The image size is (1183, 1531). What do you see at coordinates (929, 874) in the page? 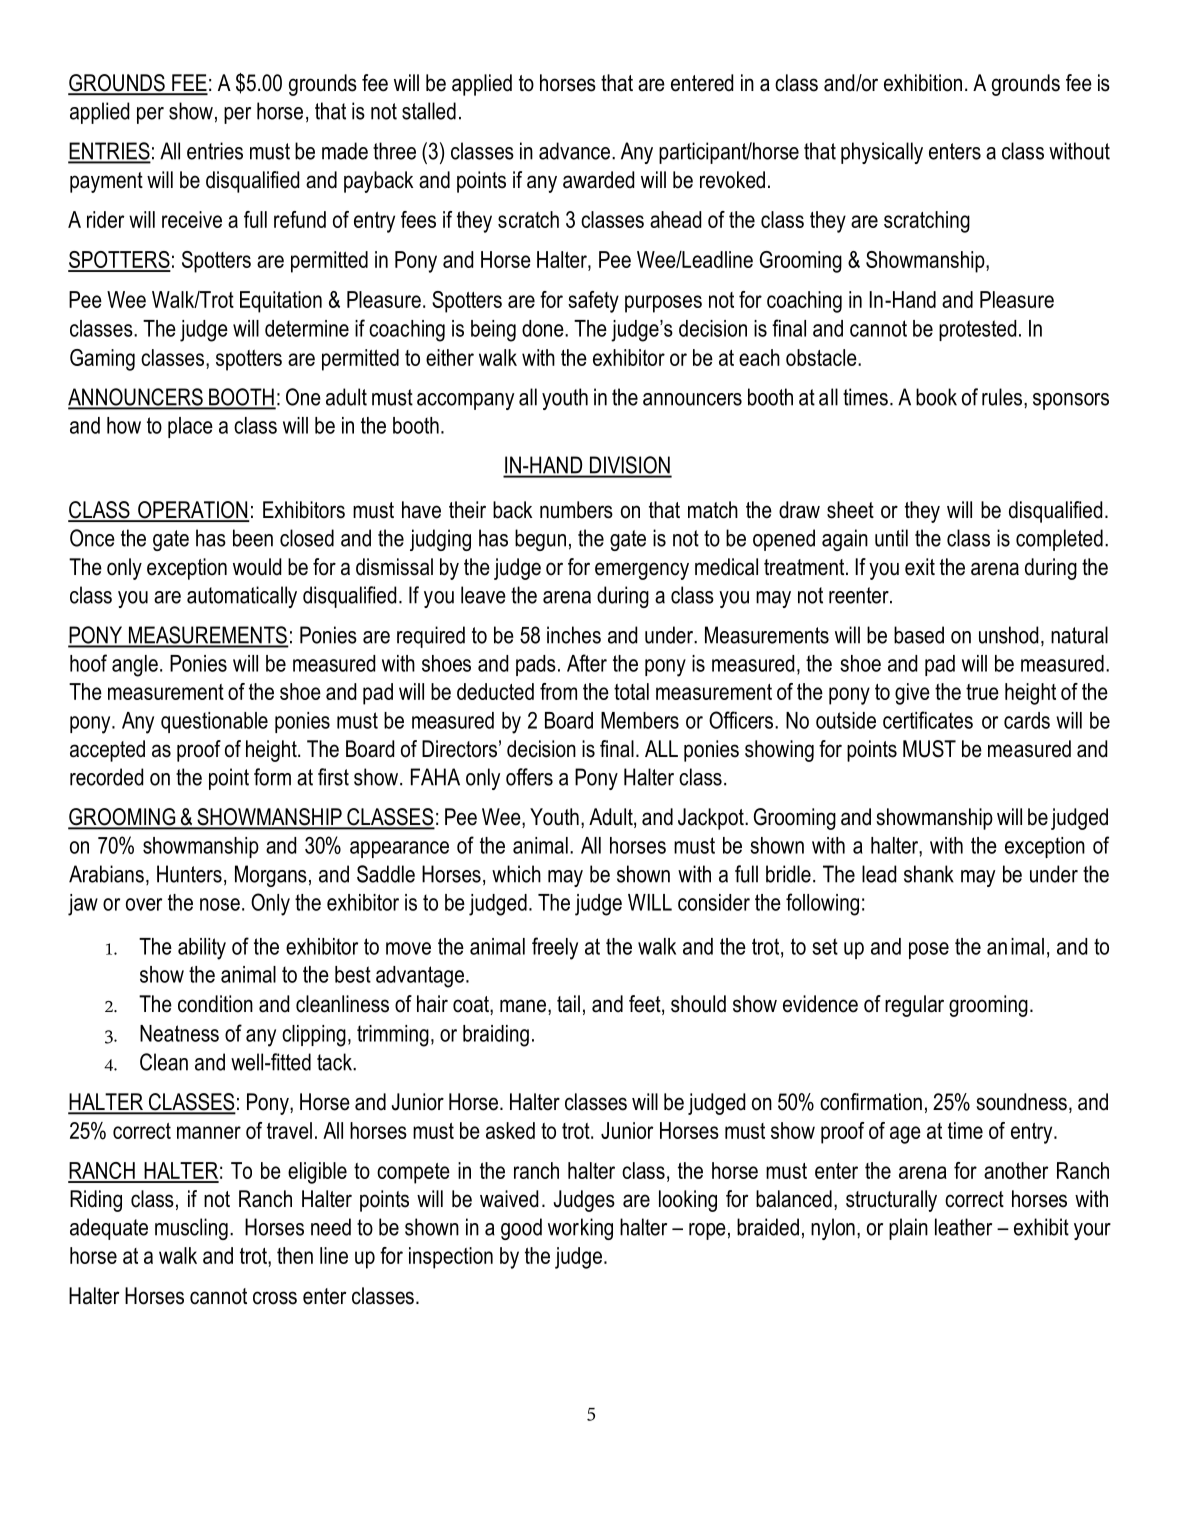
I see `shank` at bounding box center [929, 874].
